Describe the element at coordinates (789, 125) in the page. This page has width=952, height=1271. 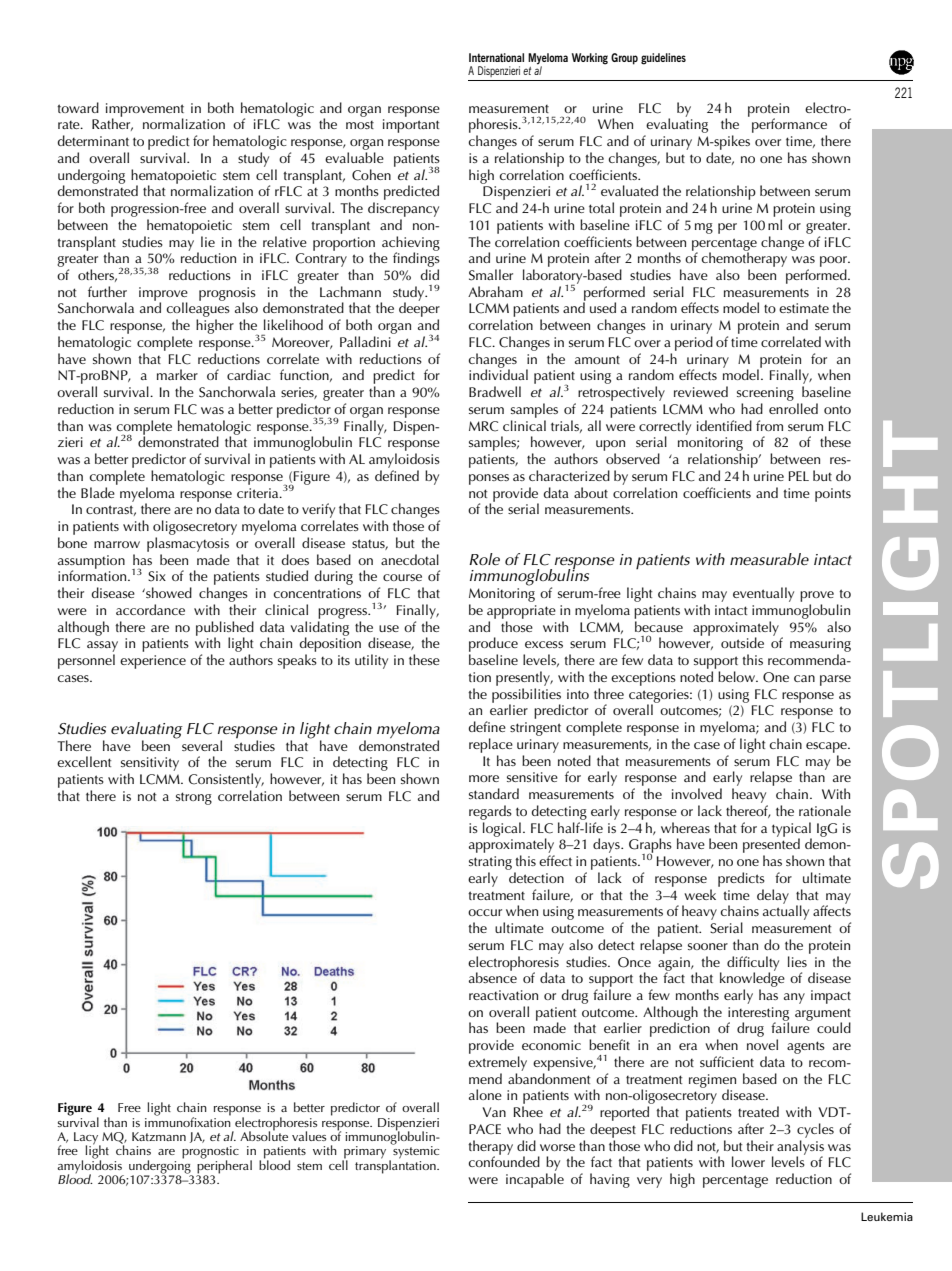
I see `performance` at that location.
